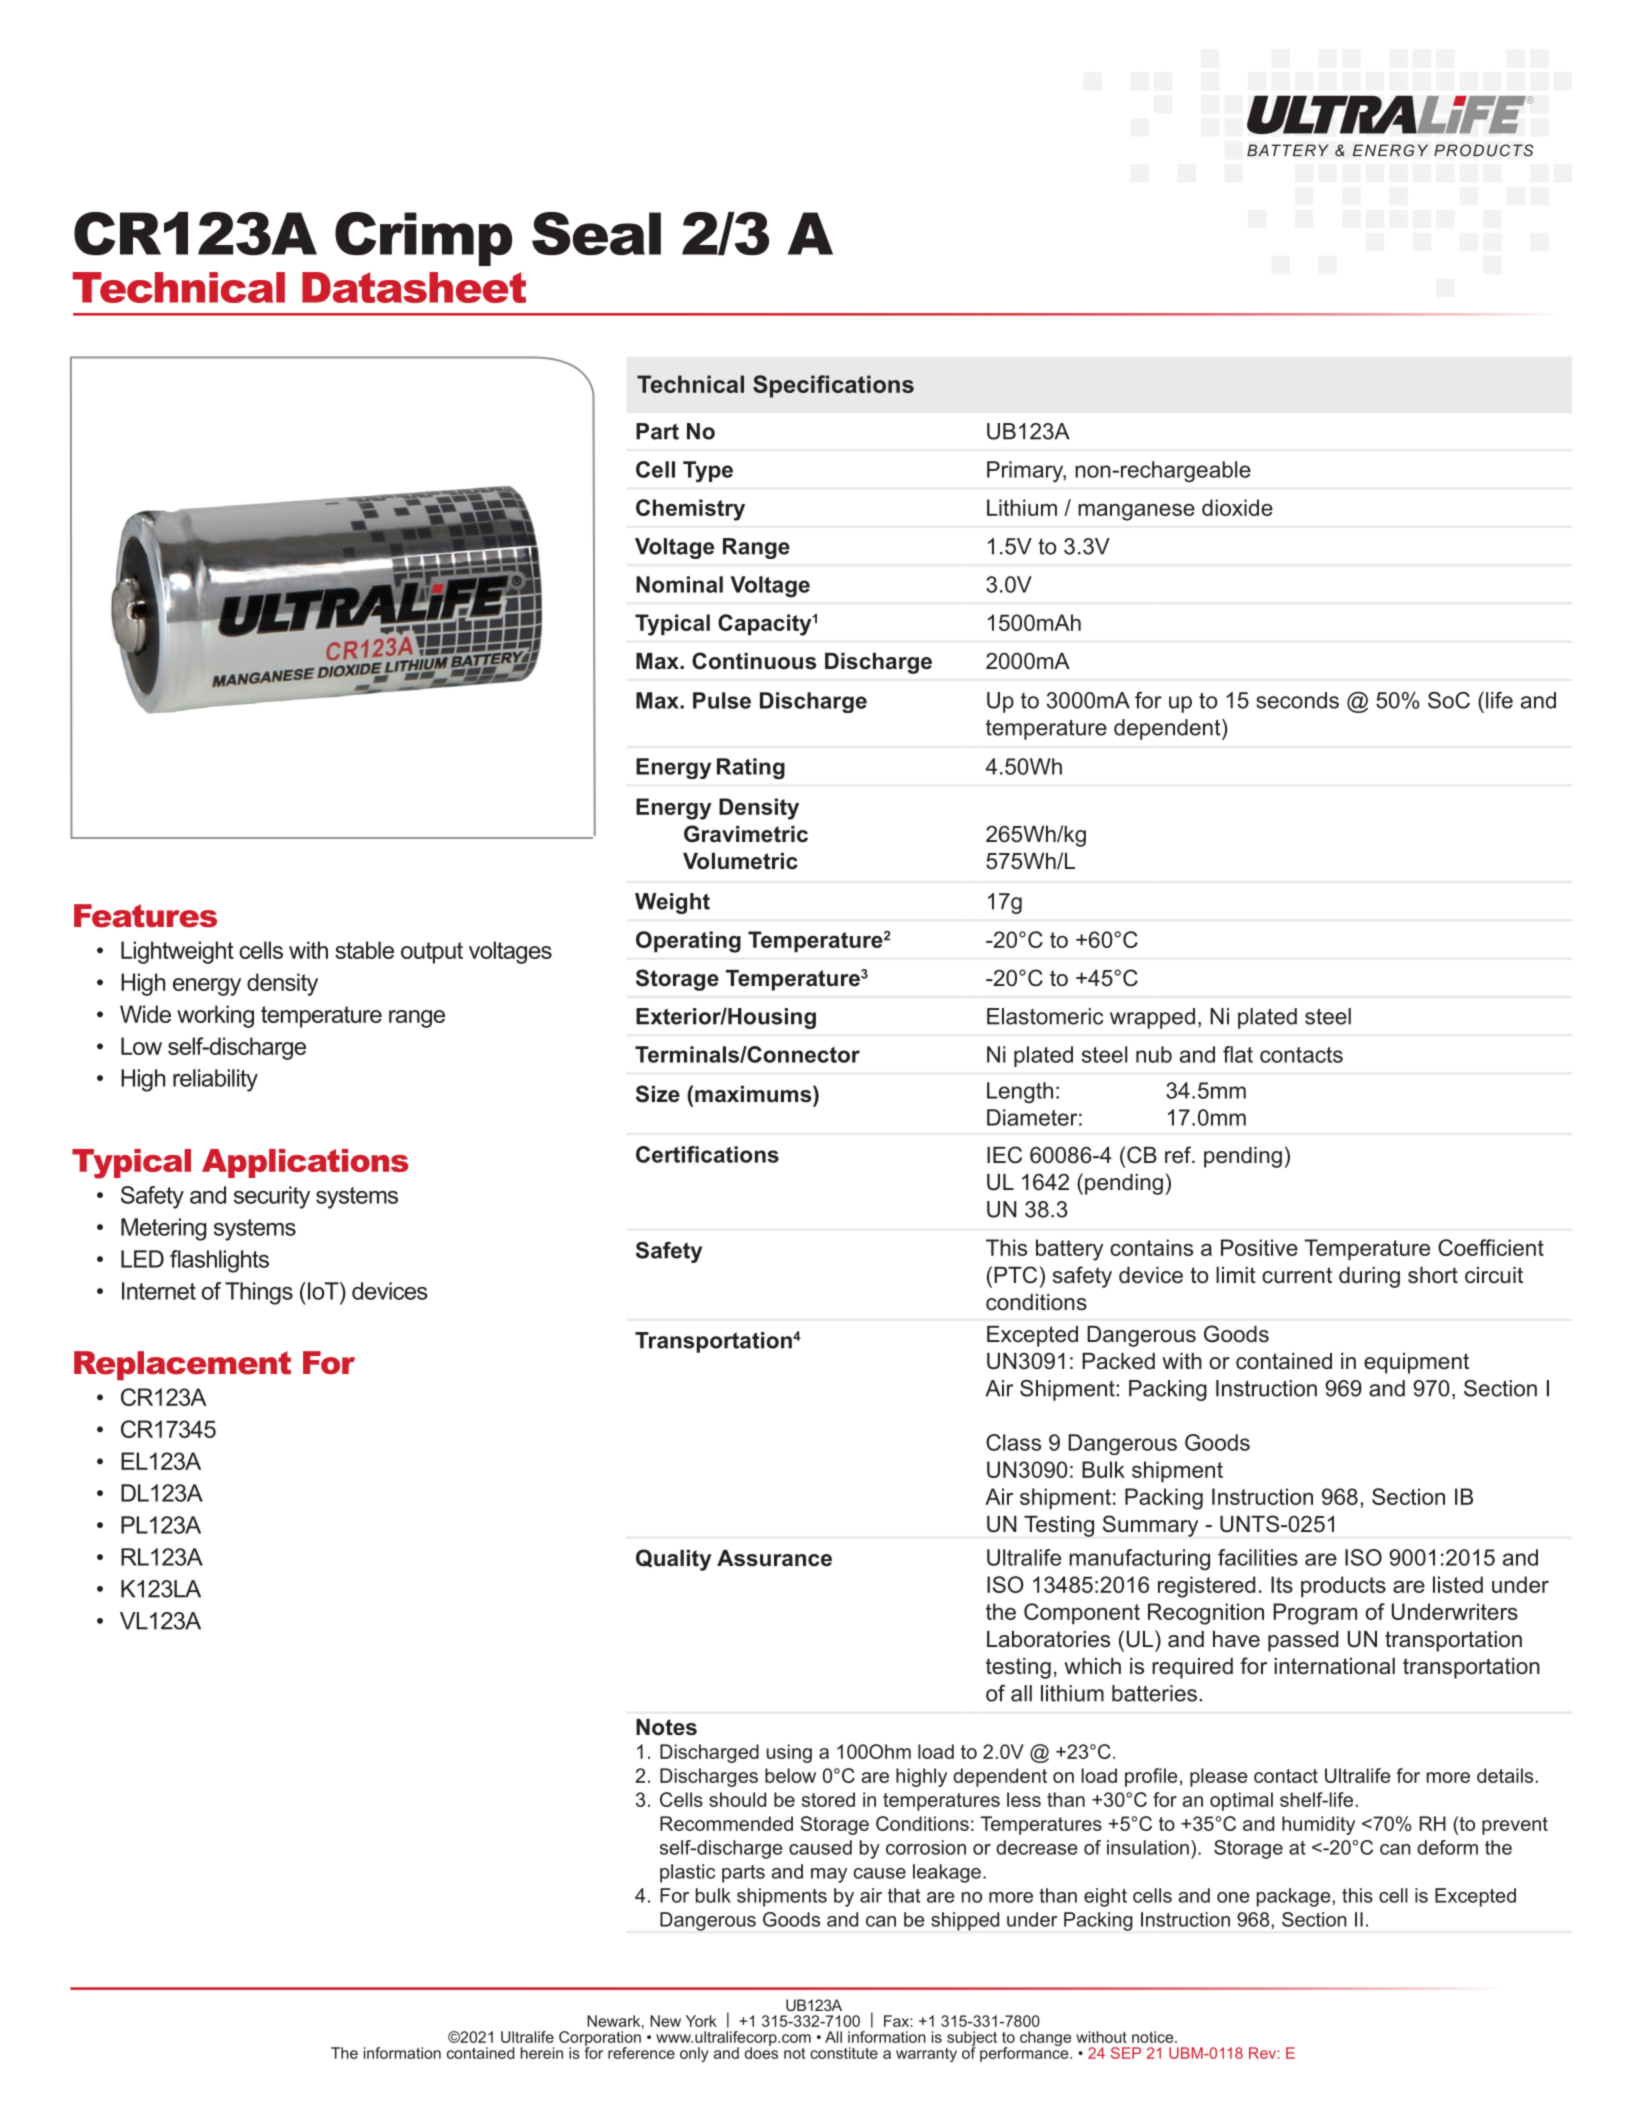 This screenshot has height=2107, width=1628. Describe the element at coordinates (740, 861) in the screenshot. I see `Volumetric` at that location.
